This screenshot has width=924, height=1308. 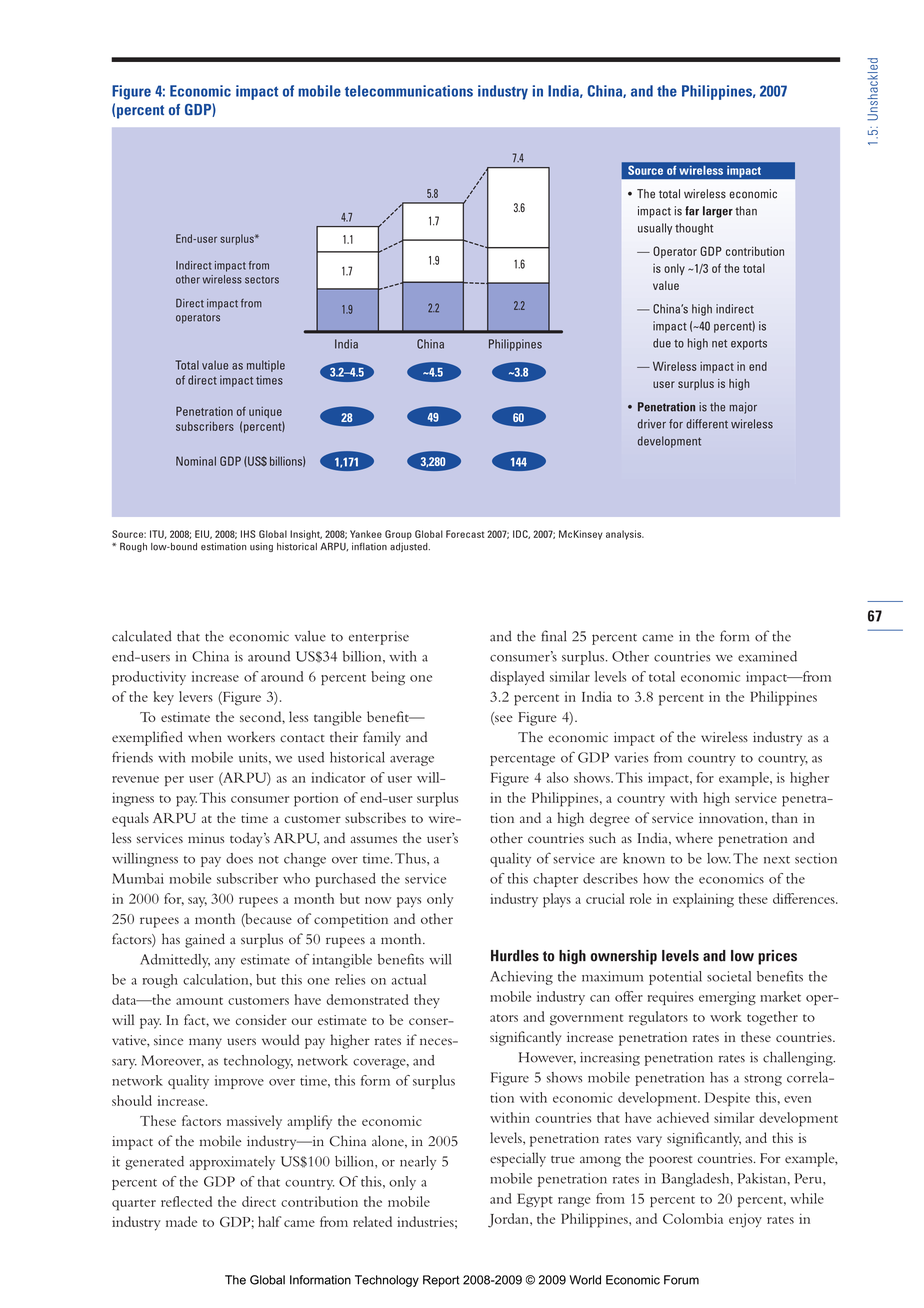 What do you see at coordinates (745, 1221) in the screenshot?
I see `enjoy` at bounding box center [745, 1221].
